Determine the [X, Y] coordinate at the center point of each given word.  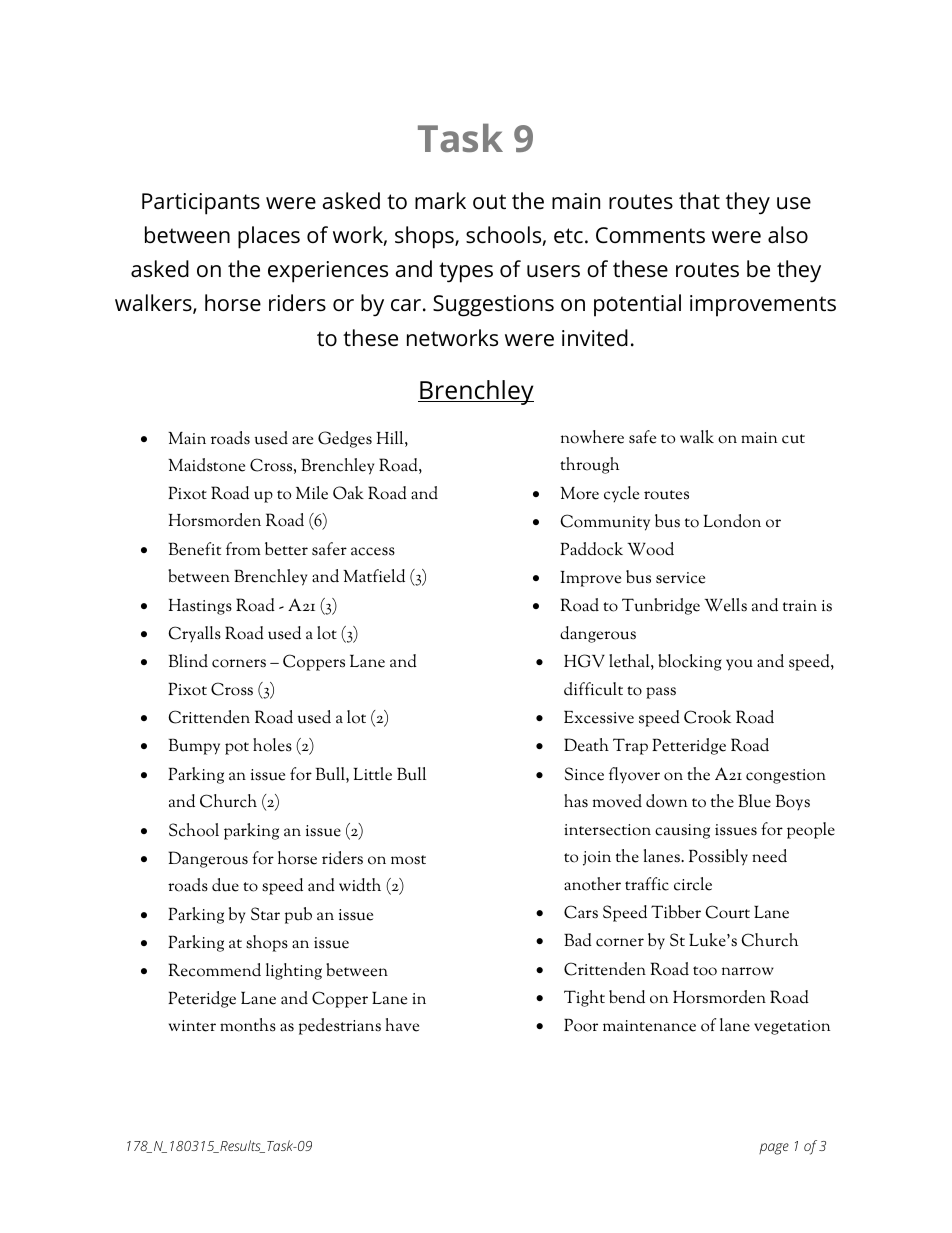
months [248, 1025]
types [466, 272]
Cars [581, 912]
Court [727, 912]
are [302, 440]
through [589, 465]
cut [793, 439]
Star [265, 914]
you [739, 665]
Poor [581, 1025]
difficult [593, 689]
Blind [188, 660]
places [269, 237]
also [788, 235]
